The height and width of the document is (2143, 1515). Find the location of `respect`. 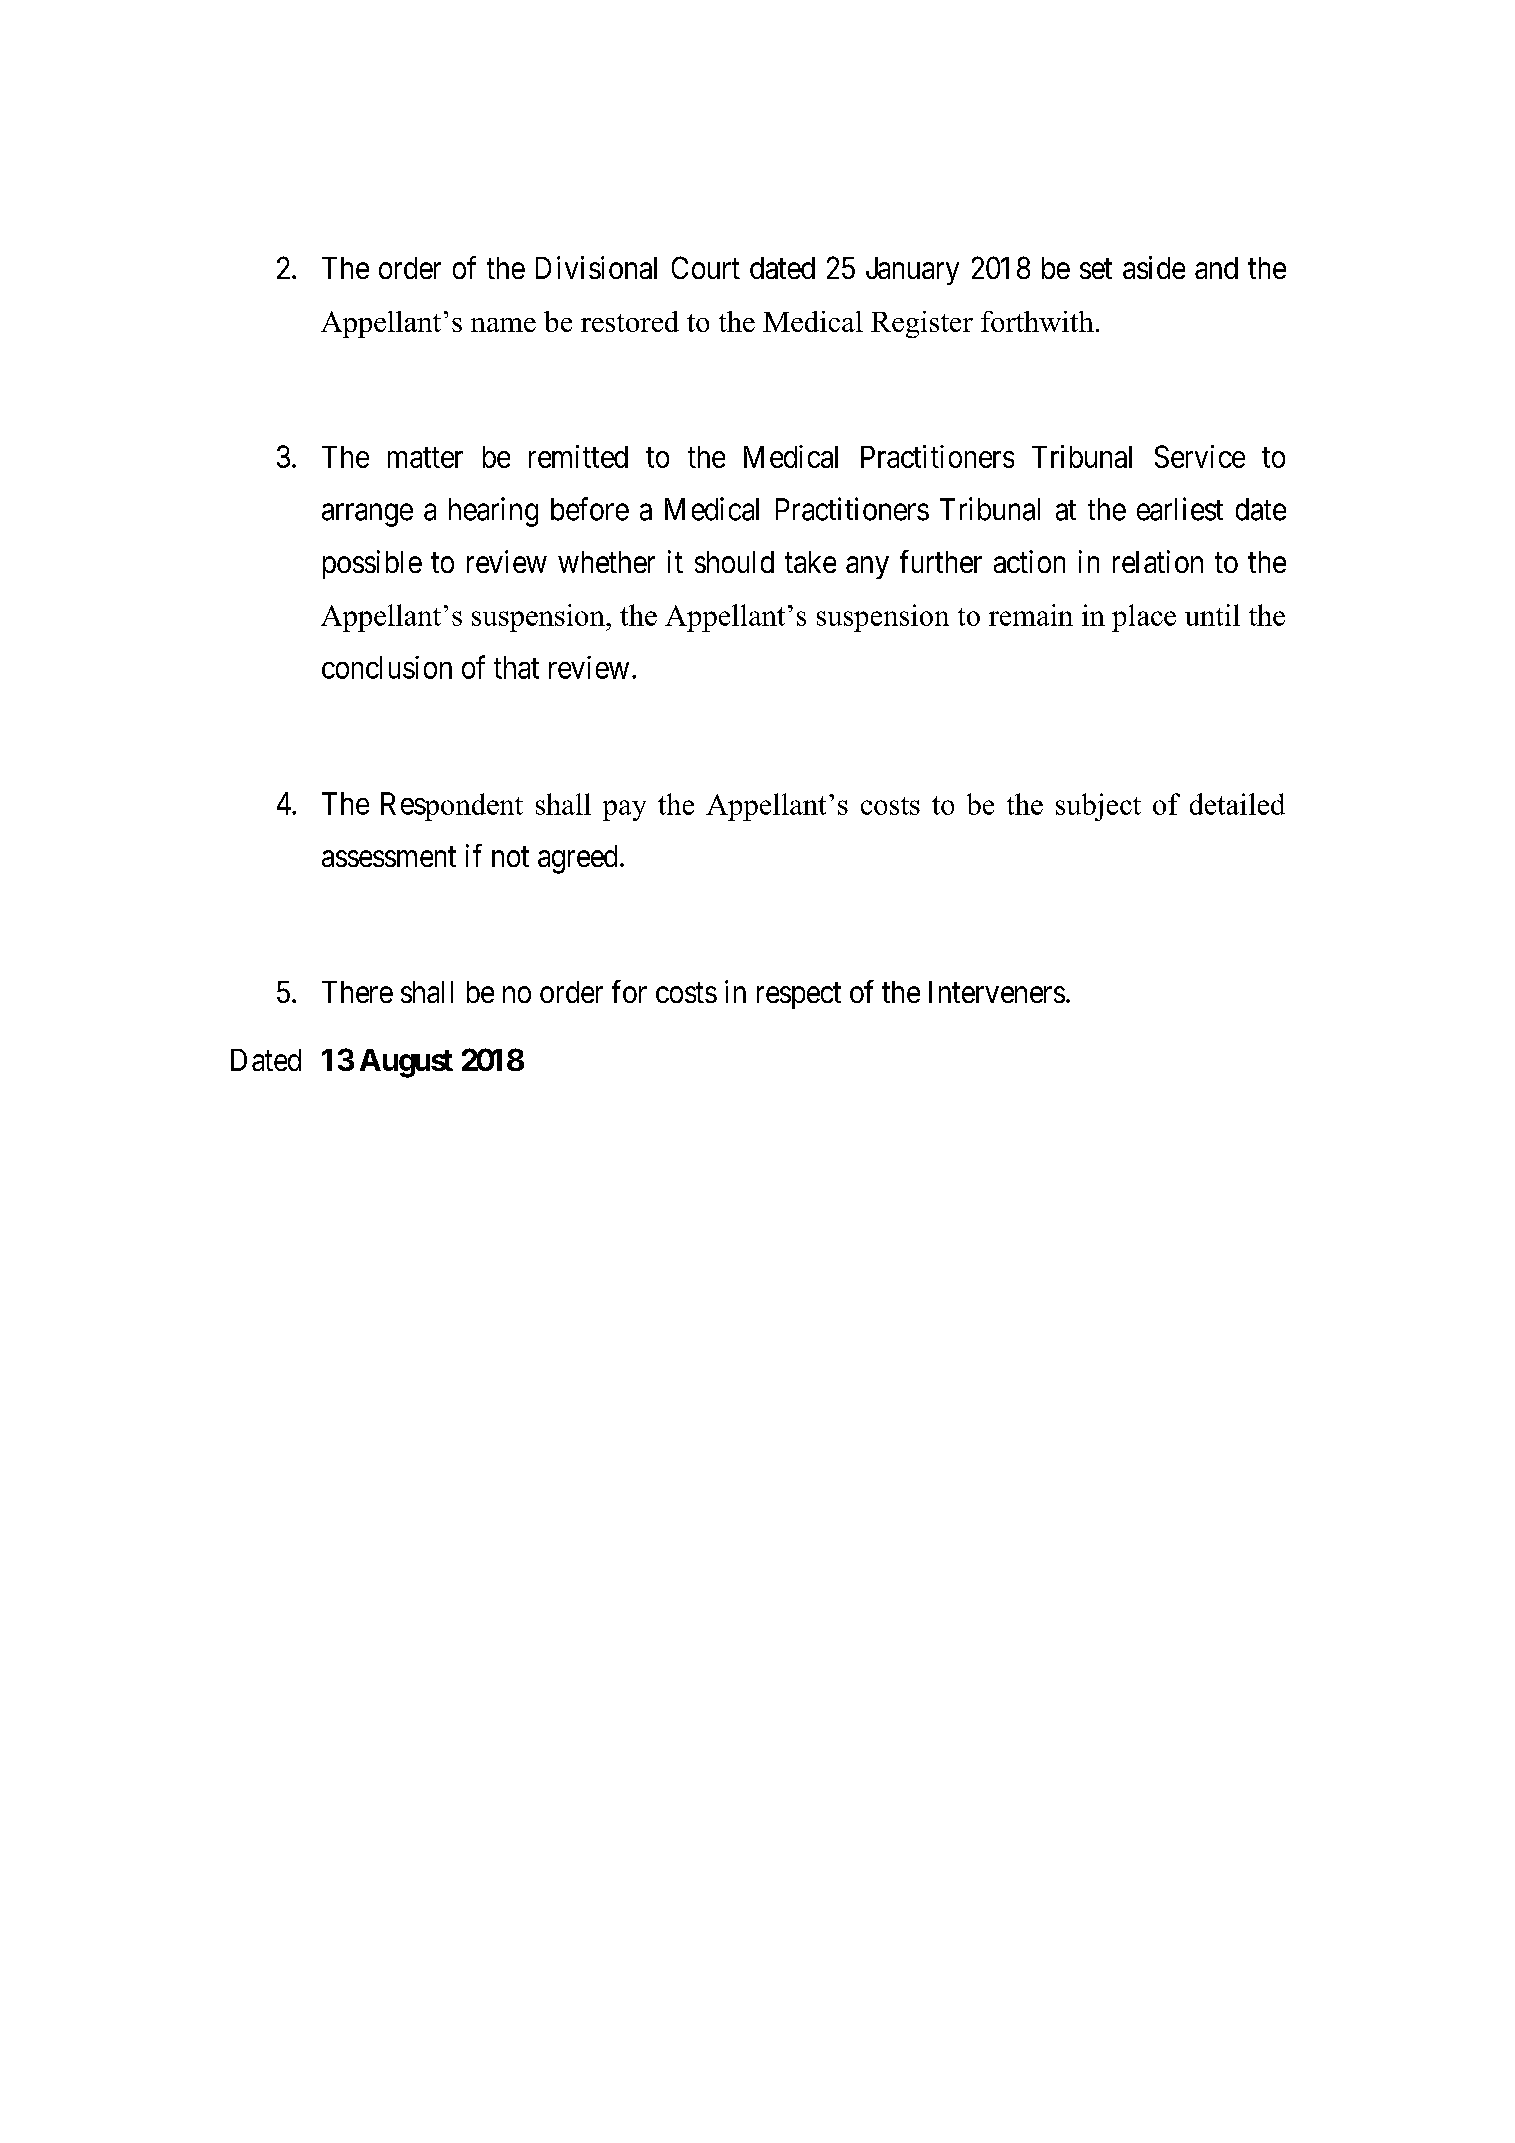

respect is located at coordinates (799, 996).
